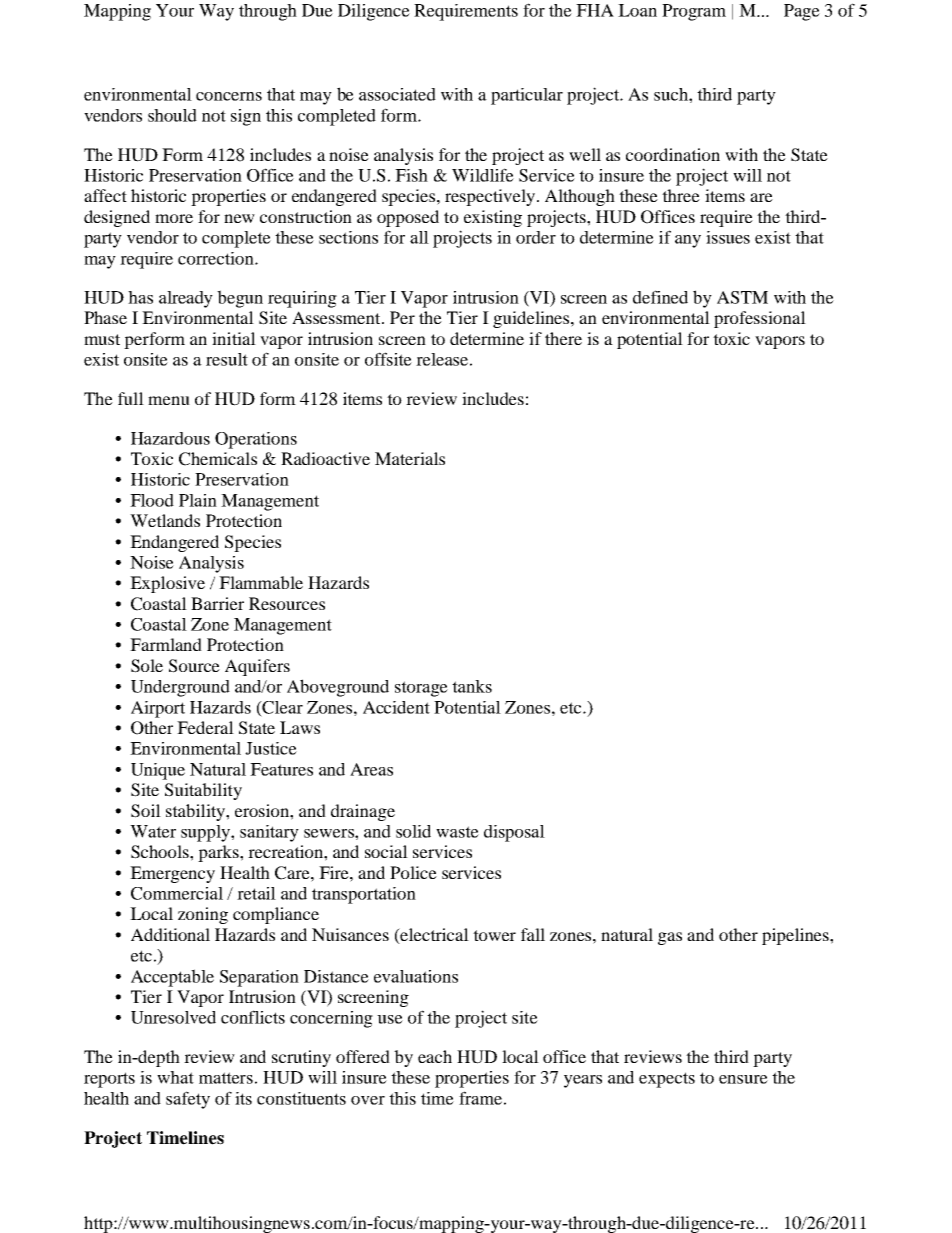  I want to click on Program, so click(694, 12).
